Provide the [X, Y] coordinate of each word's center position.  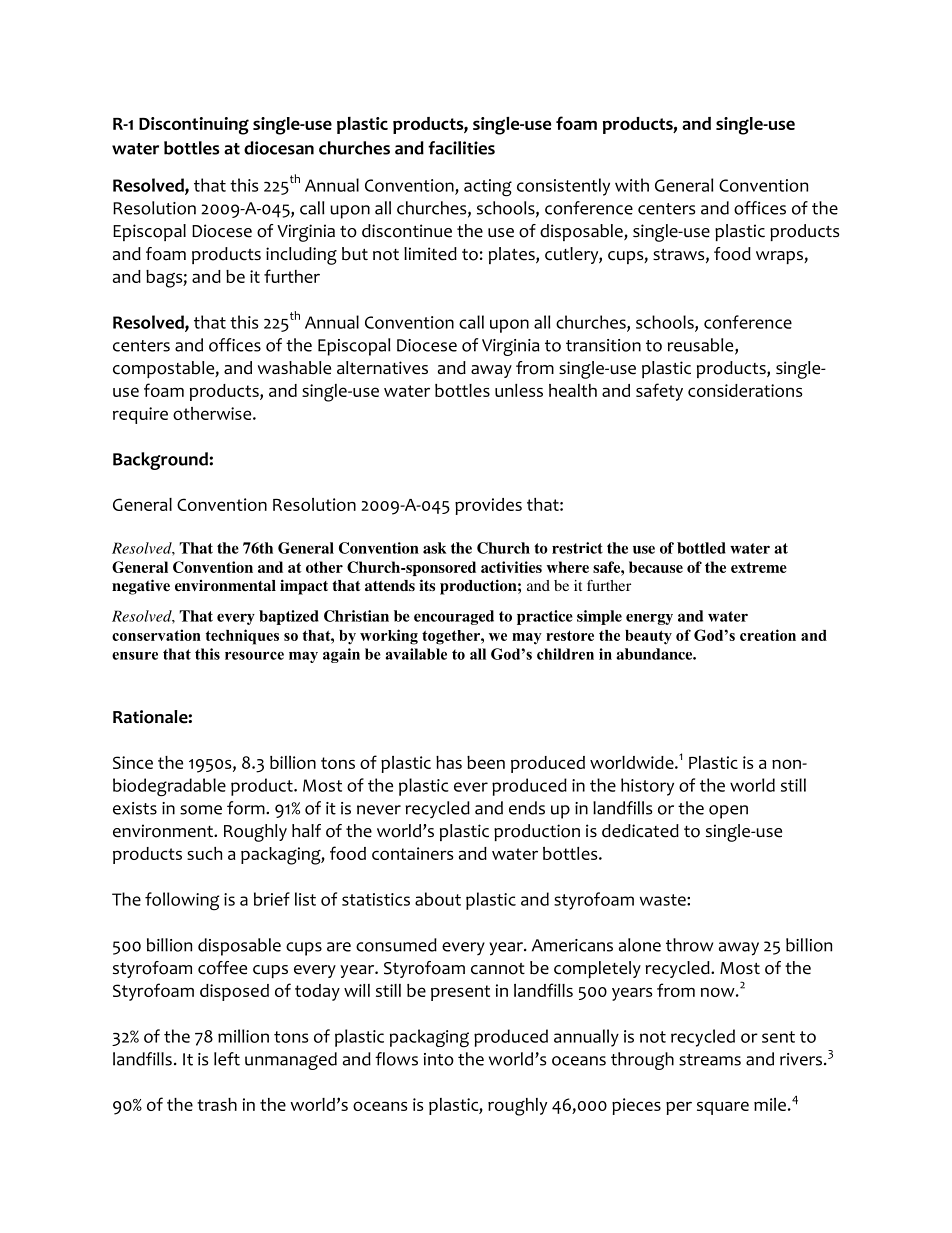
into [439, 1059]
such [204, 853]
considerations [745, 390]
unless [519, 390]
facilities [461, 148]
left [227, 1059]
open [728, 812]
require [140, 415]
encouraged [454, 617]
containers [413, 853]
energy [649, 619]
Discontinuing [194, 126]
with [632, 185]
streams [710, 1060]
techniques [242, 637]
